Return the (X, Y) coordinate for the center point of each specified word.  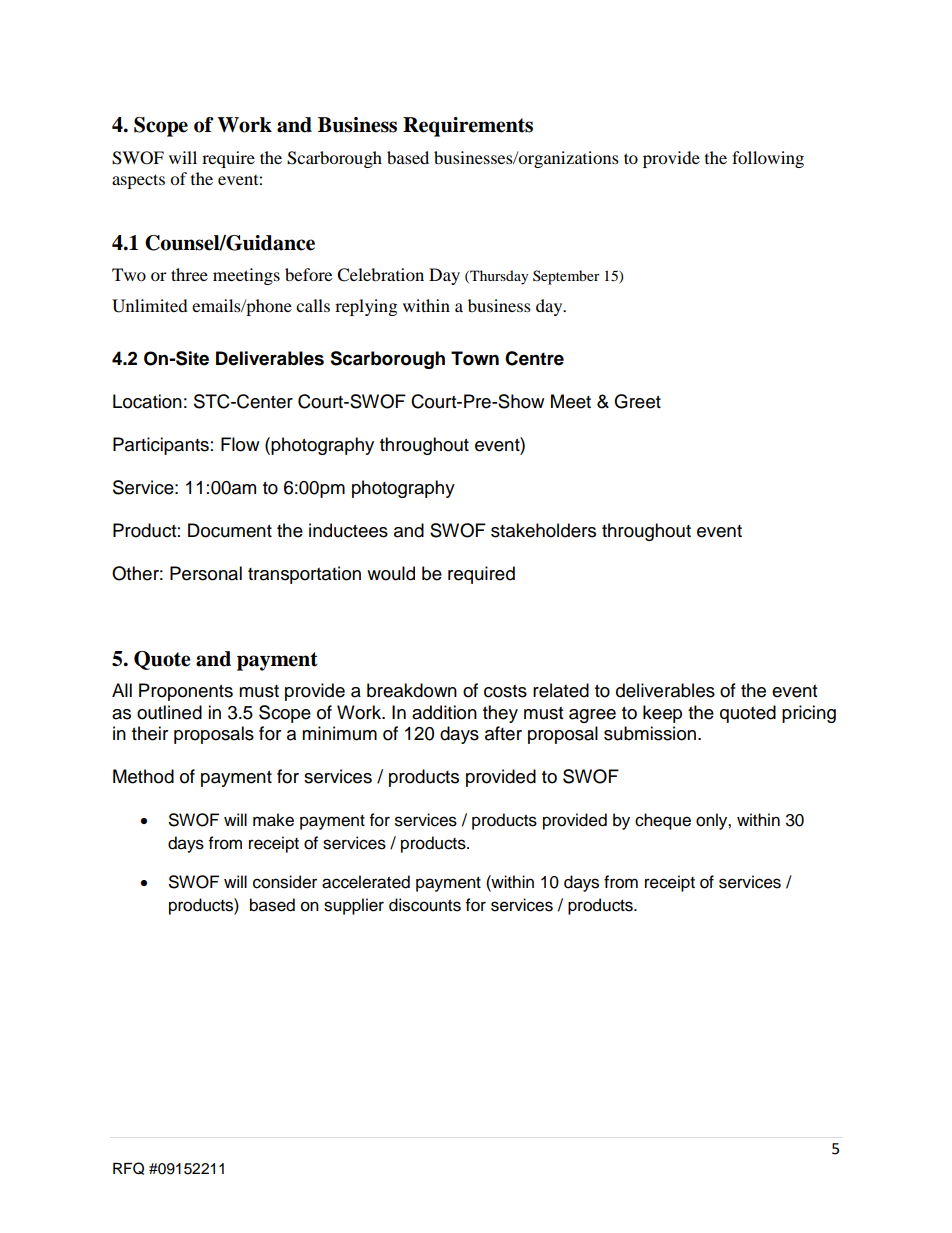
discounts (425, 905)
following (768, 159)
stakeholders (543, 530)
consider (285, 882)
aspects (138, 181)
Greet (637, 401)
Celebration (380, 275)
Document (230, 530)
